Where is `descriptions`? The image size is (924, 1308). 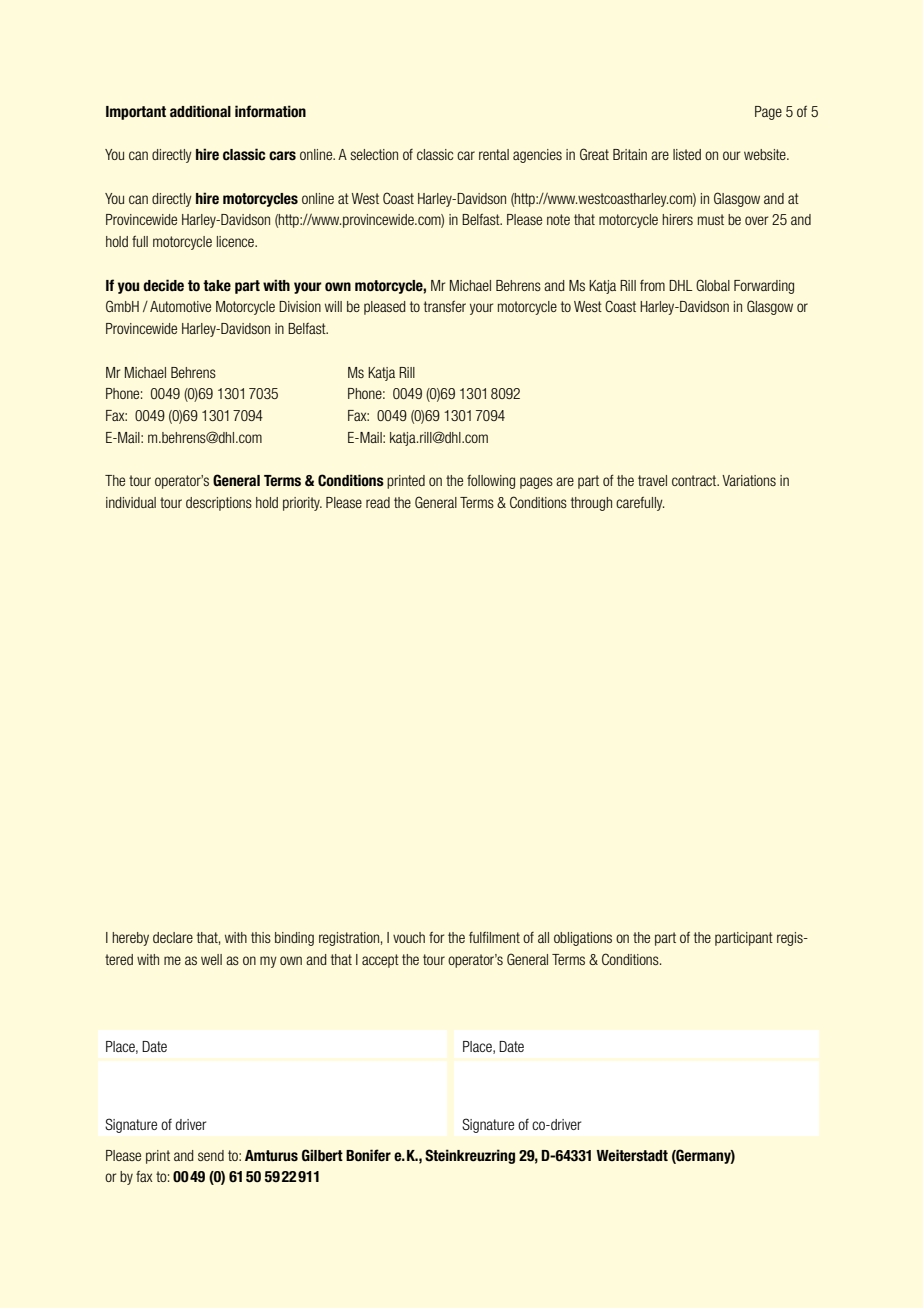
descriptions is located at coordinates (219, 504).
